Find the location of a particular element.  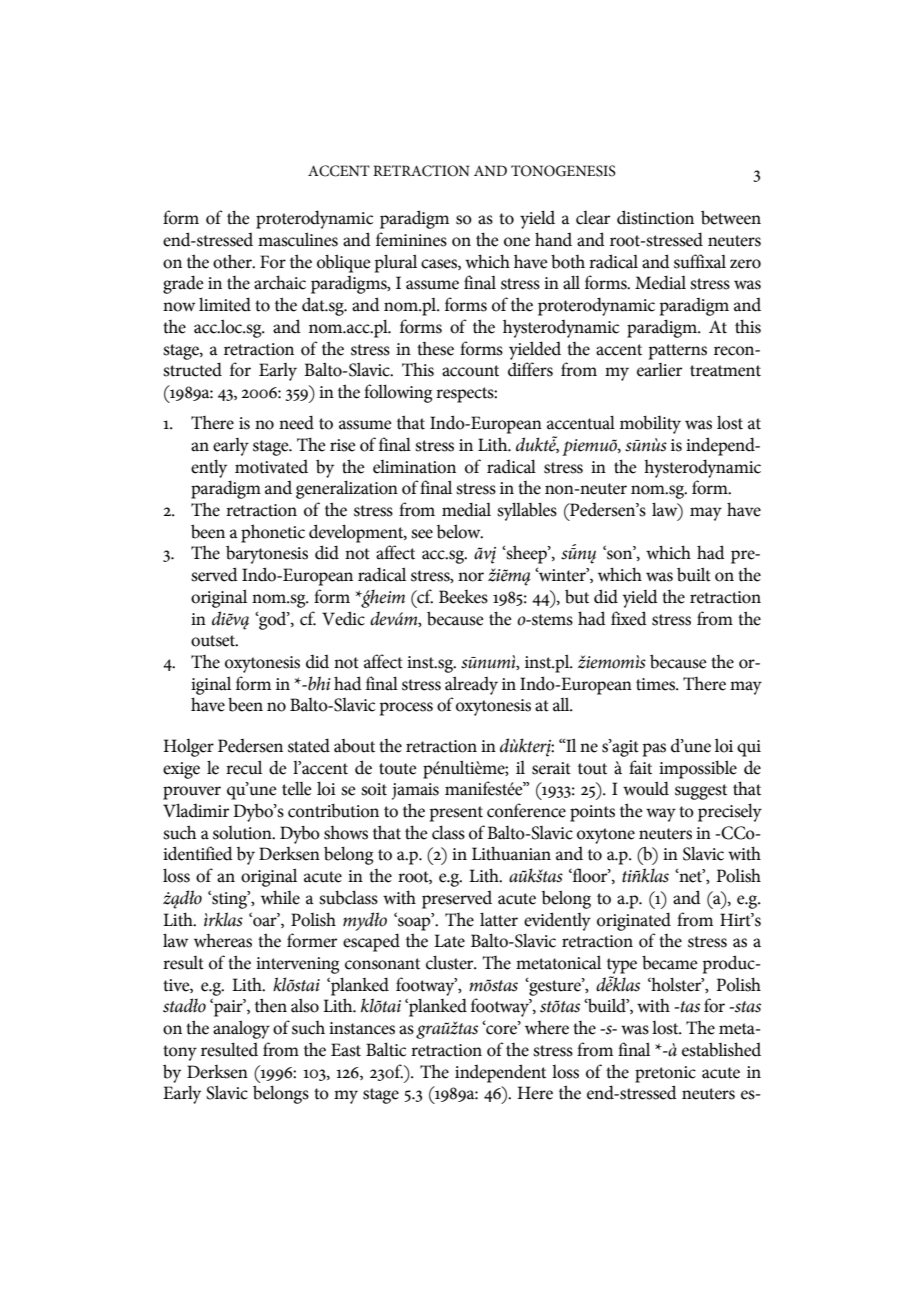

impossible is located at coordinates (698, 769).
